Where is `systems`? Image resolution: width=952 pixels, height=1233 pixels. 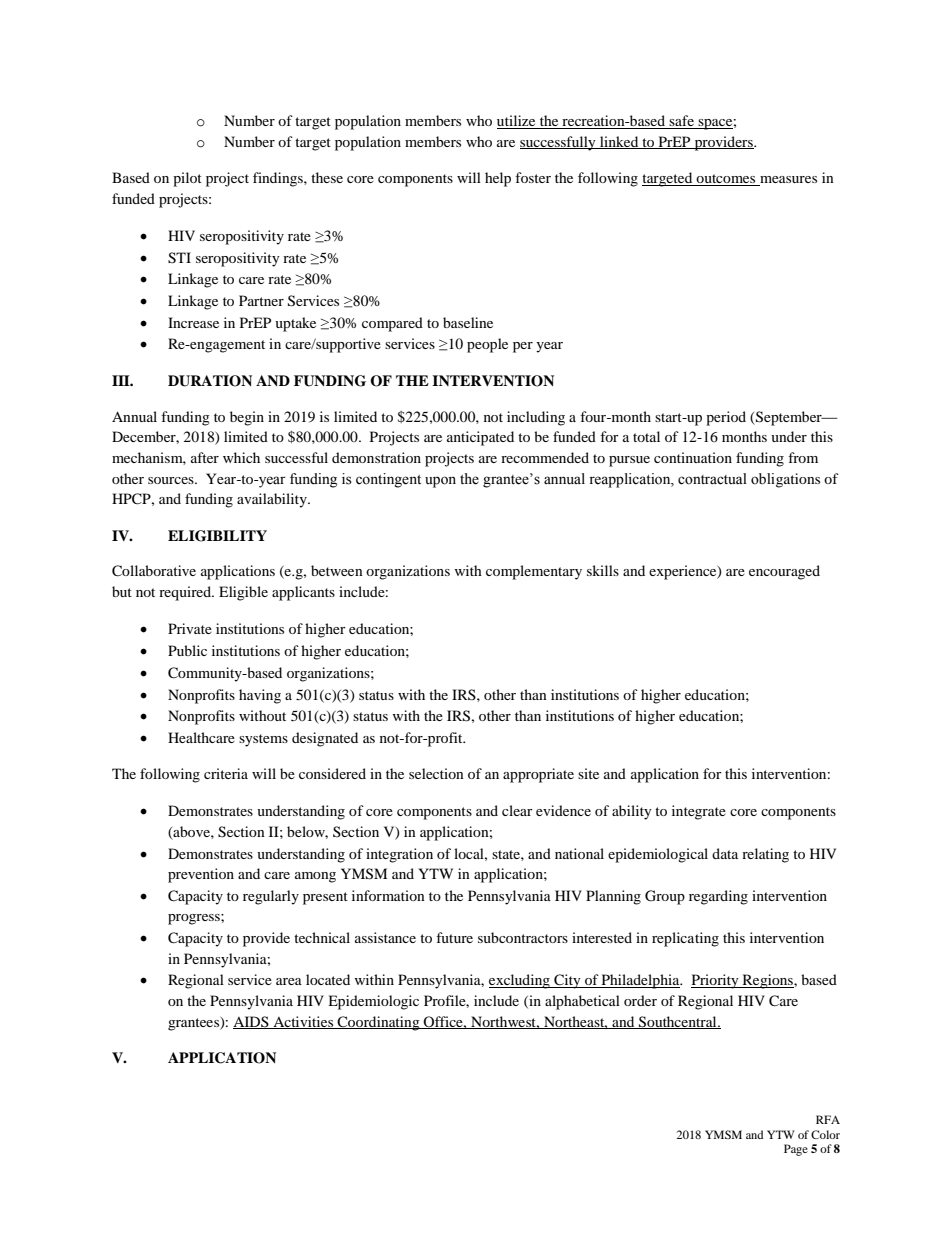
systems is located at coordinates (263, 740).
